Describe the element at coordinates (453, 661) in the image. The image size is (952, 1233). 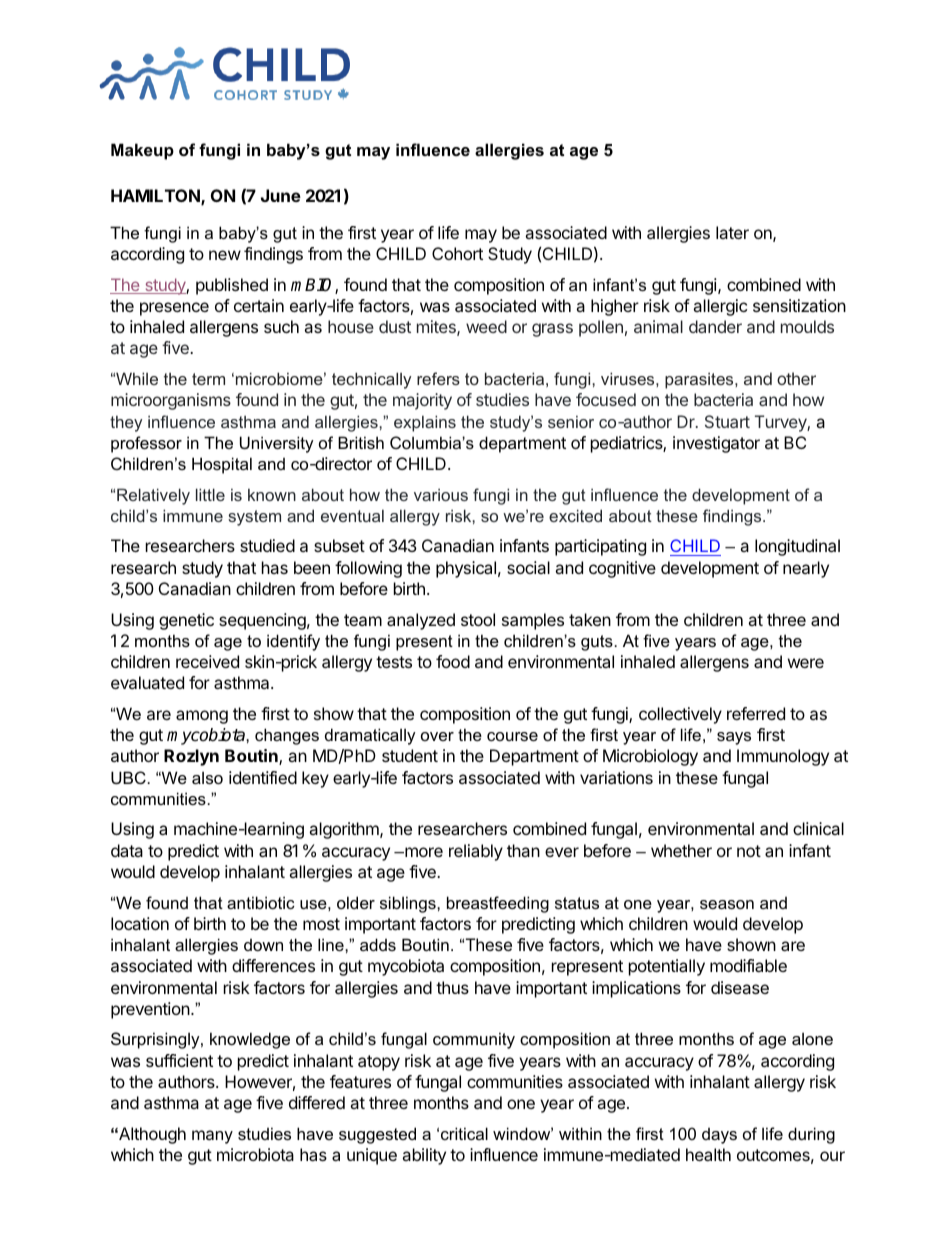
I see `food` at that location.
